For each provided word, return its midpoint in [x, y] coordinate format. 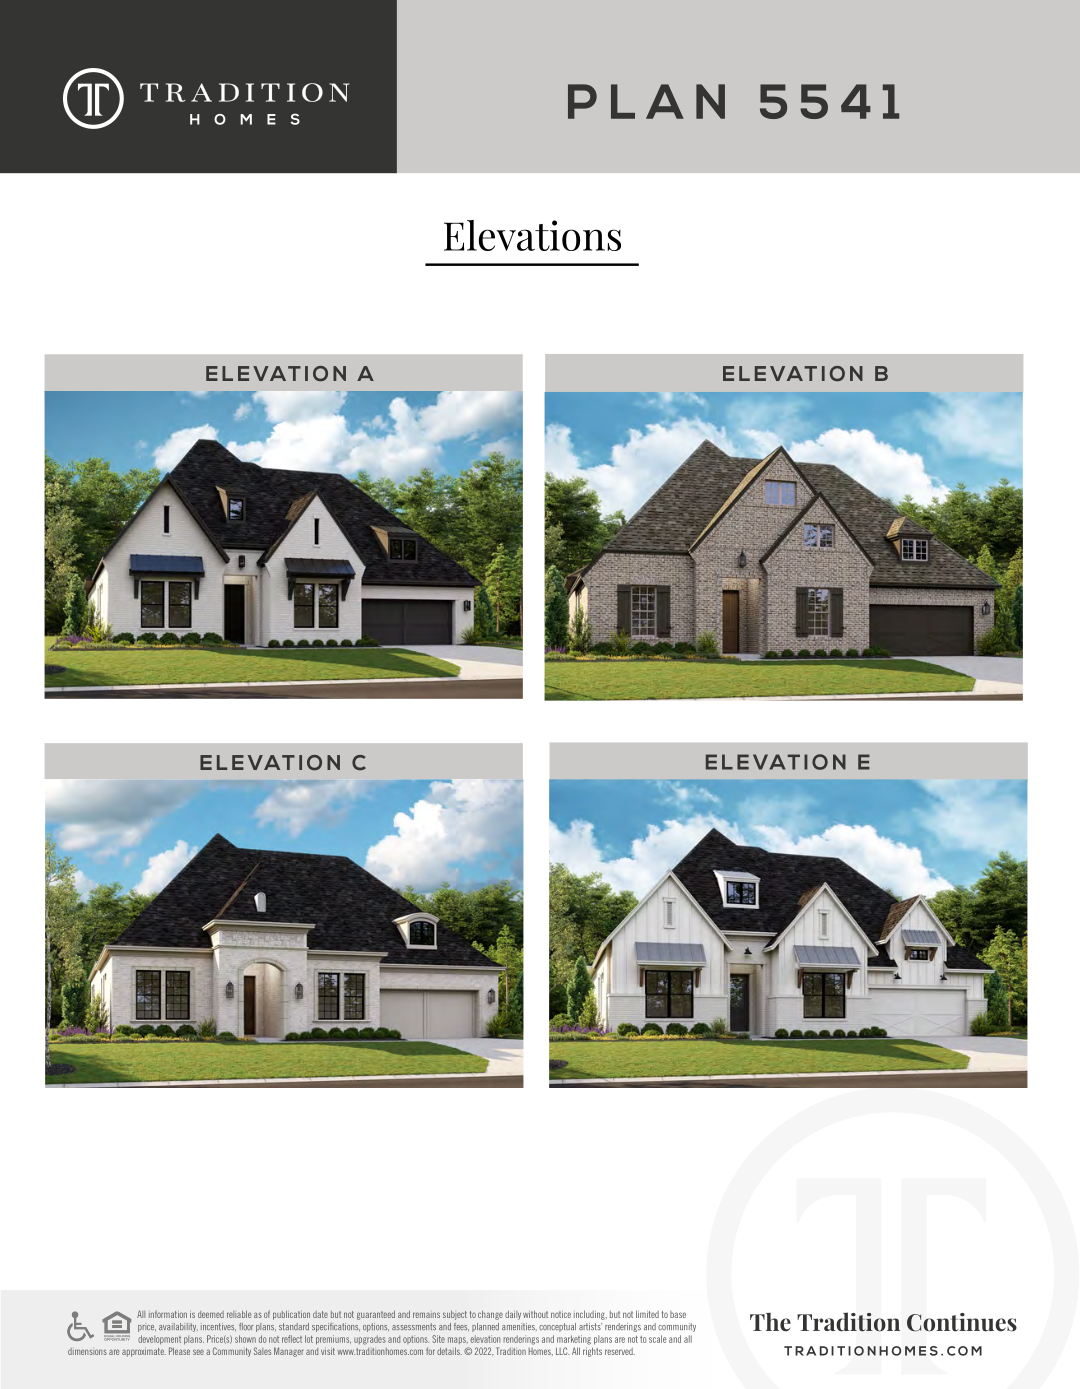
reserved [620, 1351]
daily [513, 1315]
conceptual [557, 1327]
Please [179, 1351]
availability [178, 1327]
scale [658, 1339]
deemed [211, 1314]
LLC [563, 1351]
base [678, 1314]
